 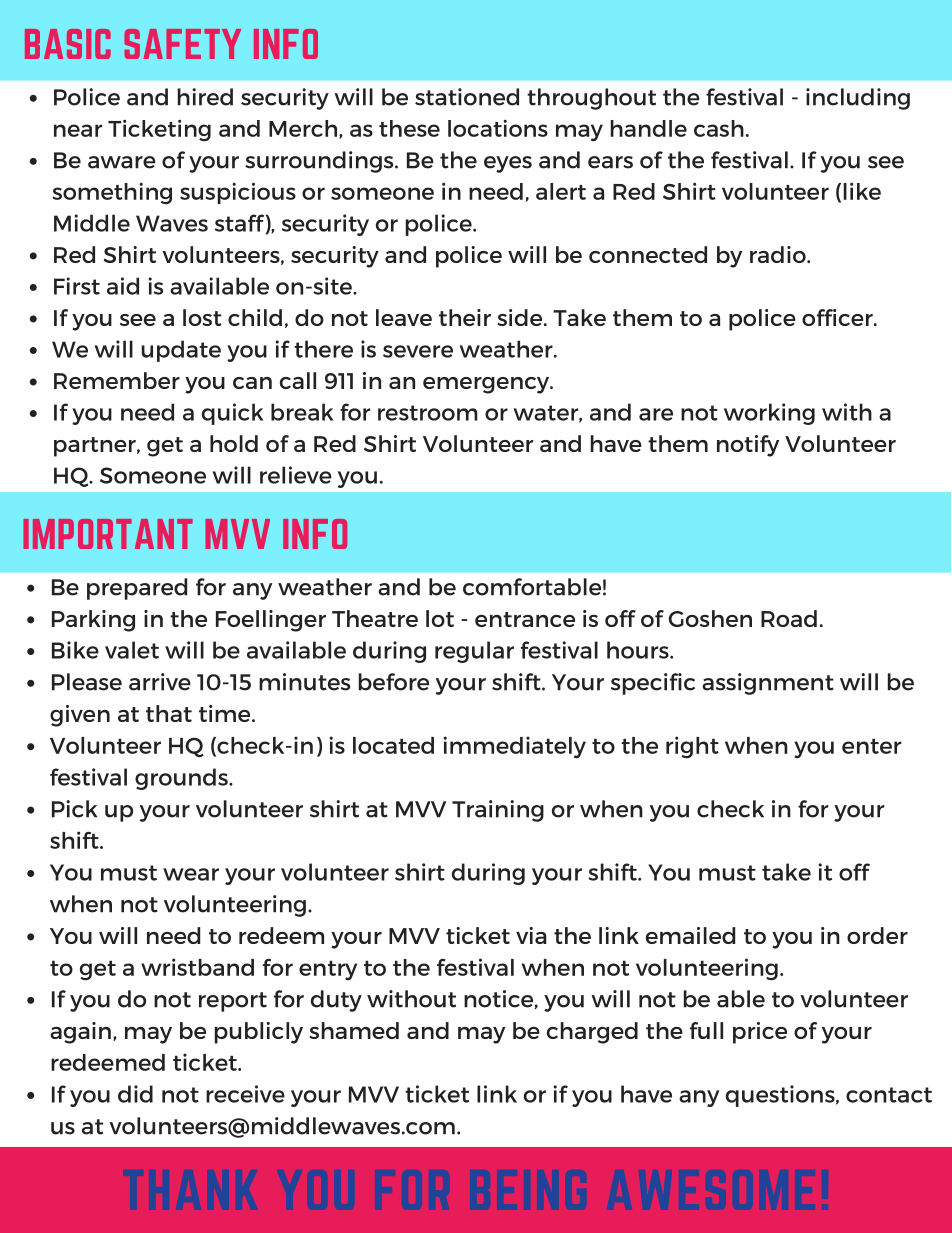 What do you see at coordinates (169, 713) in the screenshot?
I see `that` at bounding box center [169, 713].
